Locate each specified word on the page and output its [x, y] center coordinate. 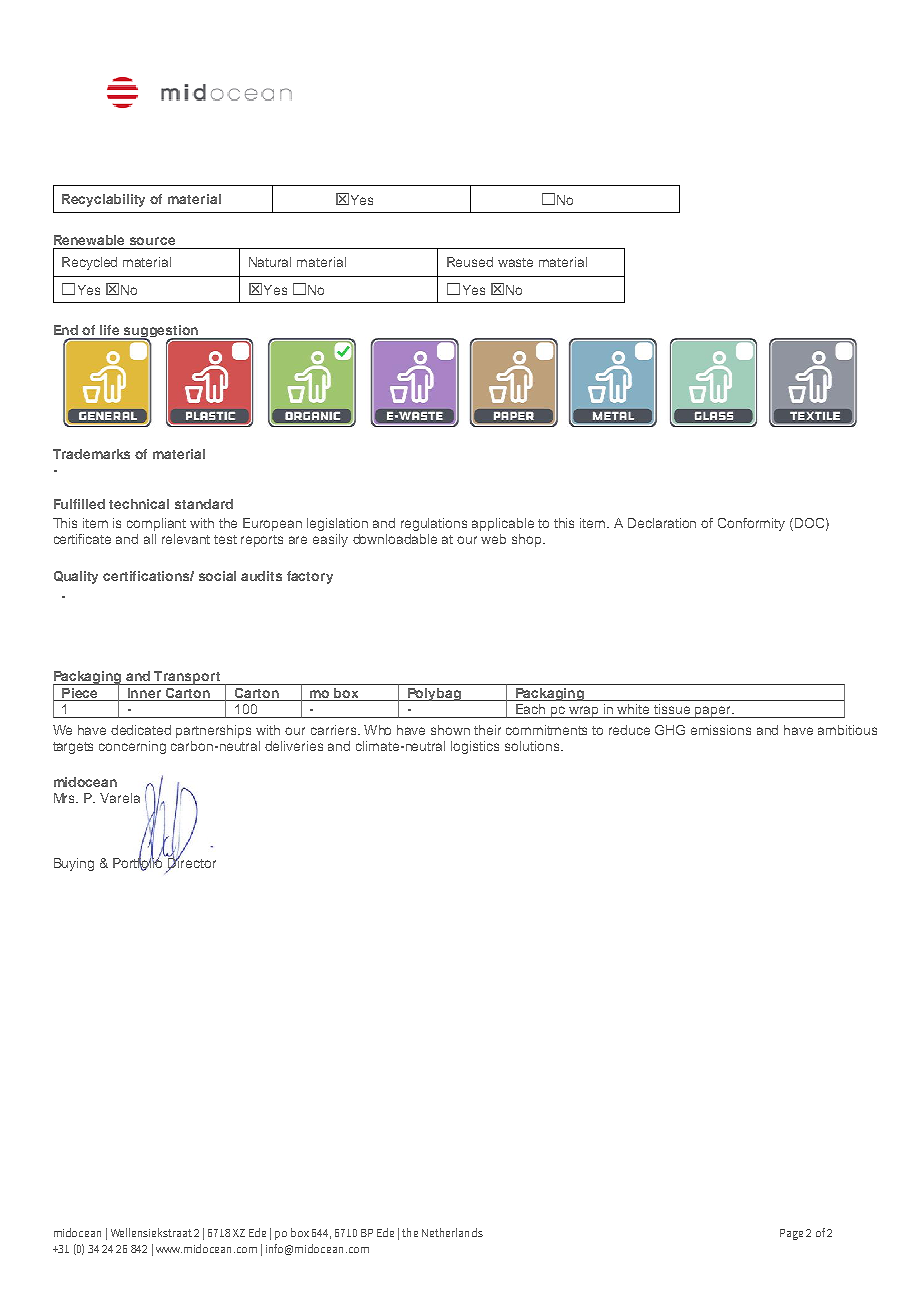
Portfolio [139, 862]
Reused [470, 262]
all [150, 539]
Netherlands [452, 1232]
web [493, 539]
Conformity [751, 524]
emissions [721, 730]
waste [515, 262]
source [152, 241]
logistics [475, 747]
